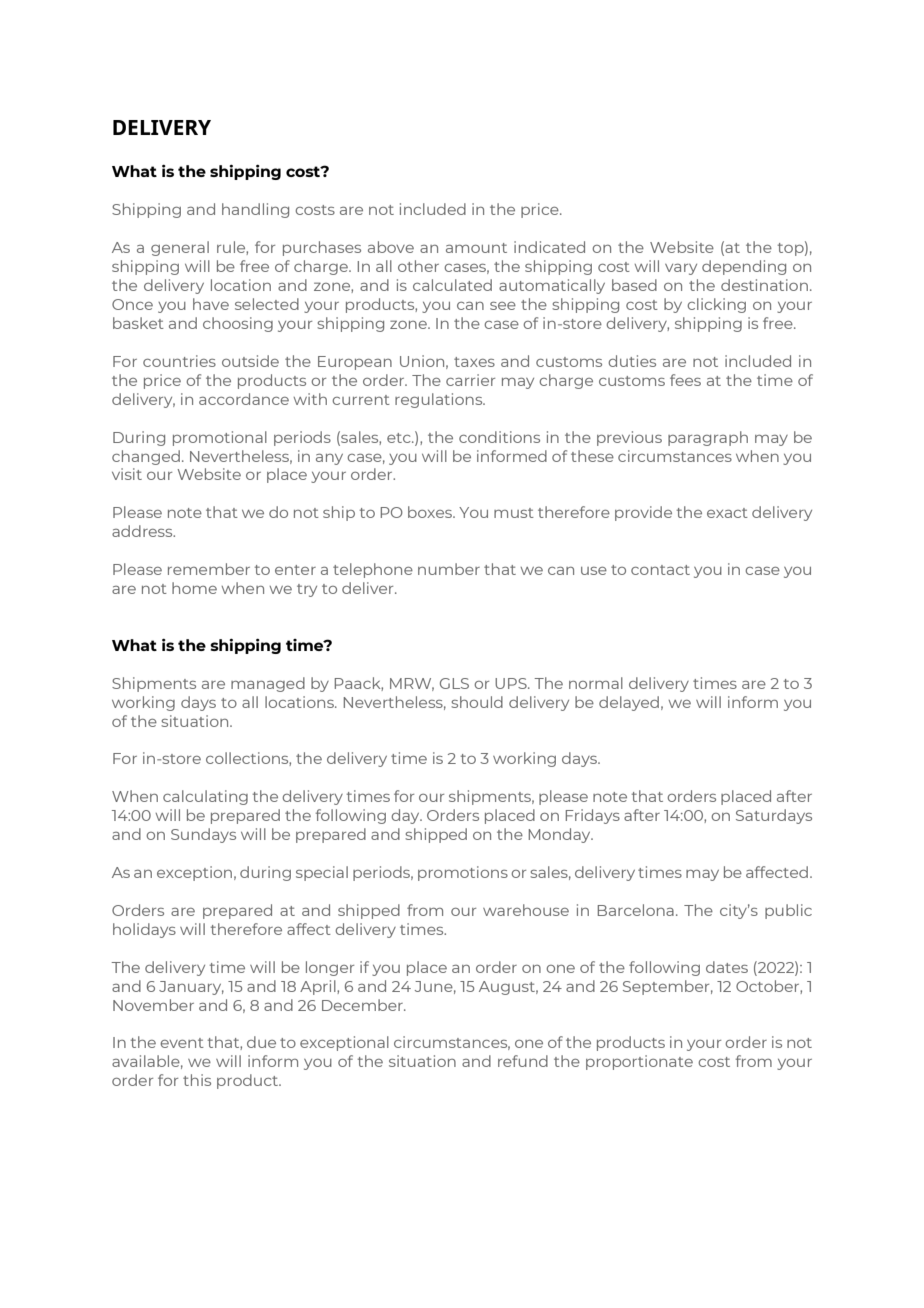 The image size is (924, 1308). I want to click on paragraph, so click(708, 438).
